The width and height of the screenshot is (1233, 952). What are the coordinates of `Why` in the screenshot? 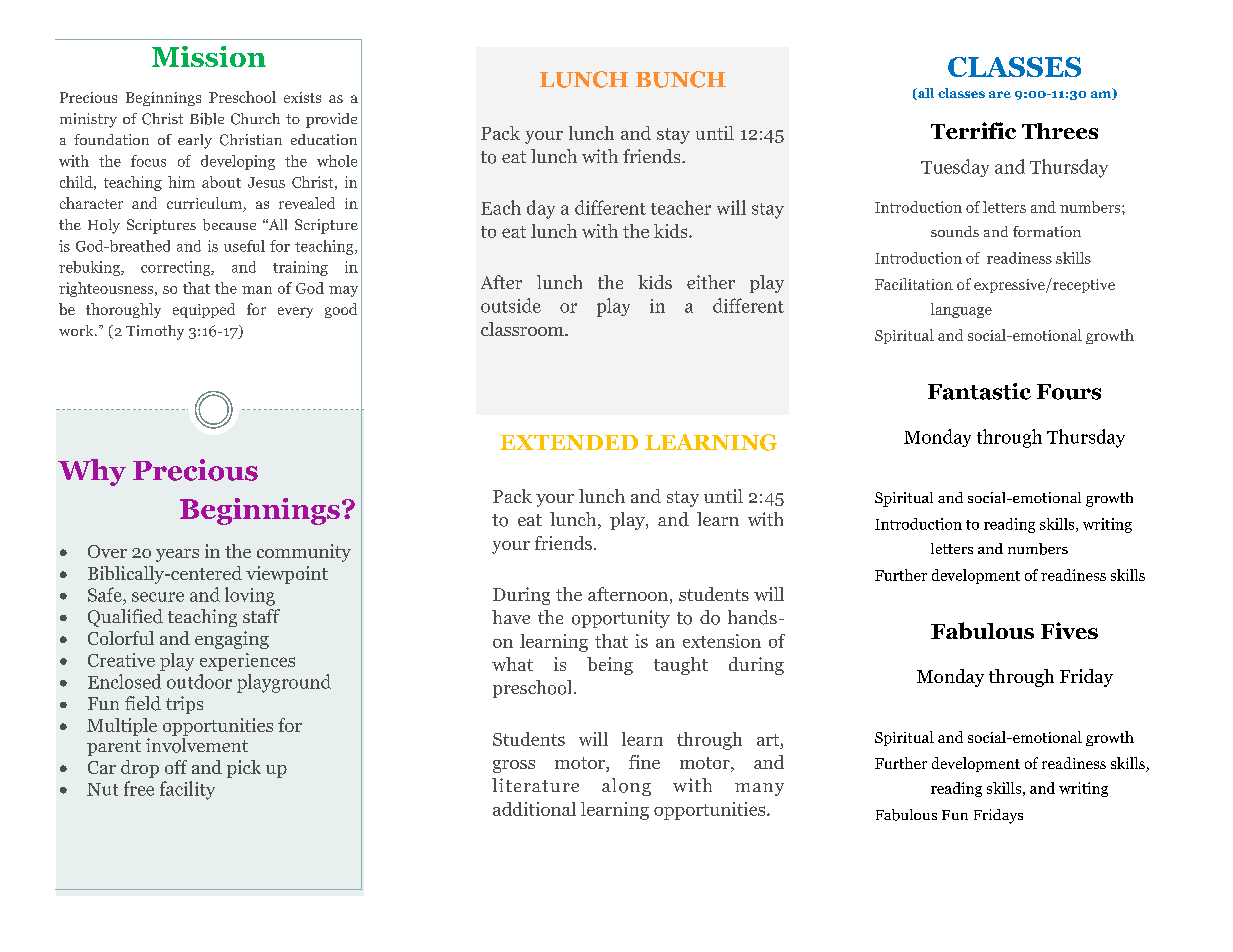 It's located at (92, 472).
